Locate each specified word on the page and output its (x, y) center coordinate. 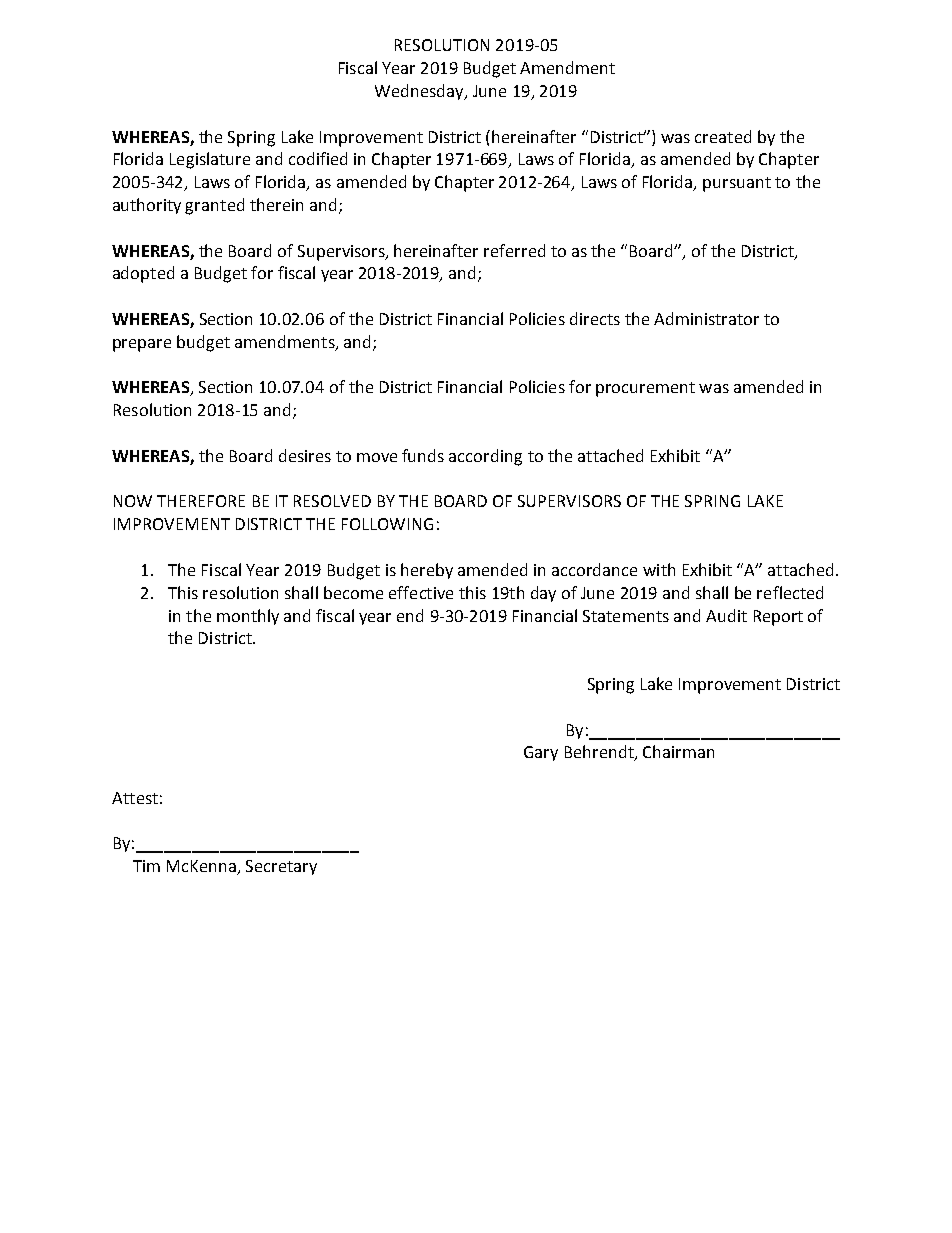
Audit (726, 615)
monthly (248, 617)
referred (514, 250)
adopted (143, 274)
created (723, 136)
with (659, 569)
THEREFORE (201, 501)
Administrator (706, 318)
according (485, 457)
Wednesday (420, 92)
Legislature (210, 160)
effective (421, 592)
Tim (146, 866)
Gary (541, 753)
